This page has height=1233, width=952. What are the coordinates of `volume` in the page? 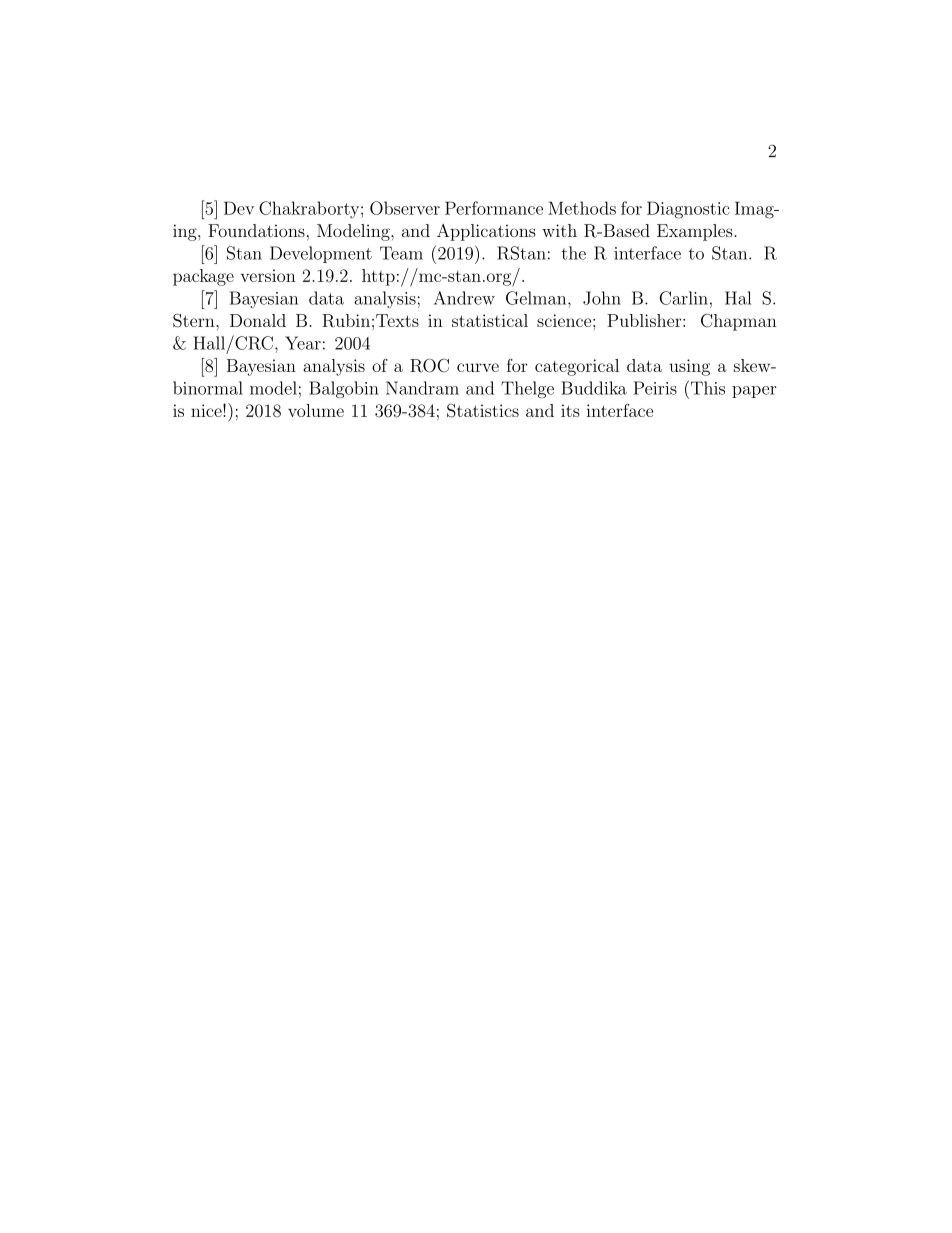 It's located at (316, 410).
